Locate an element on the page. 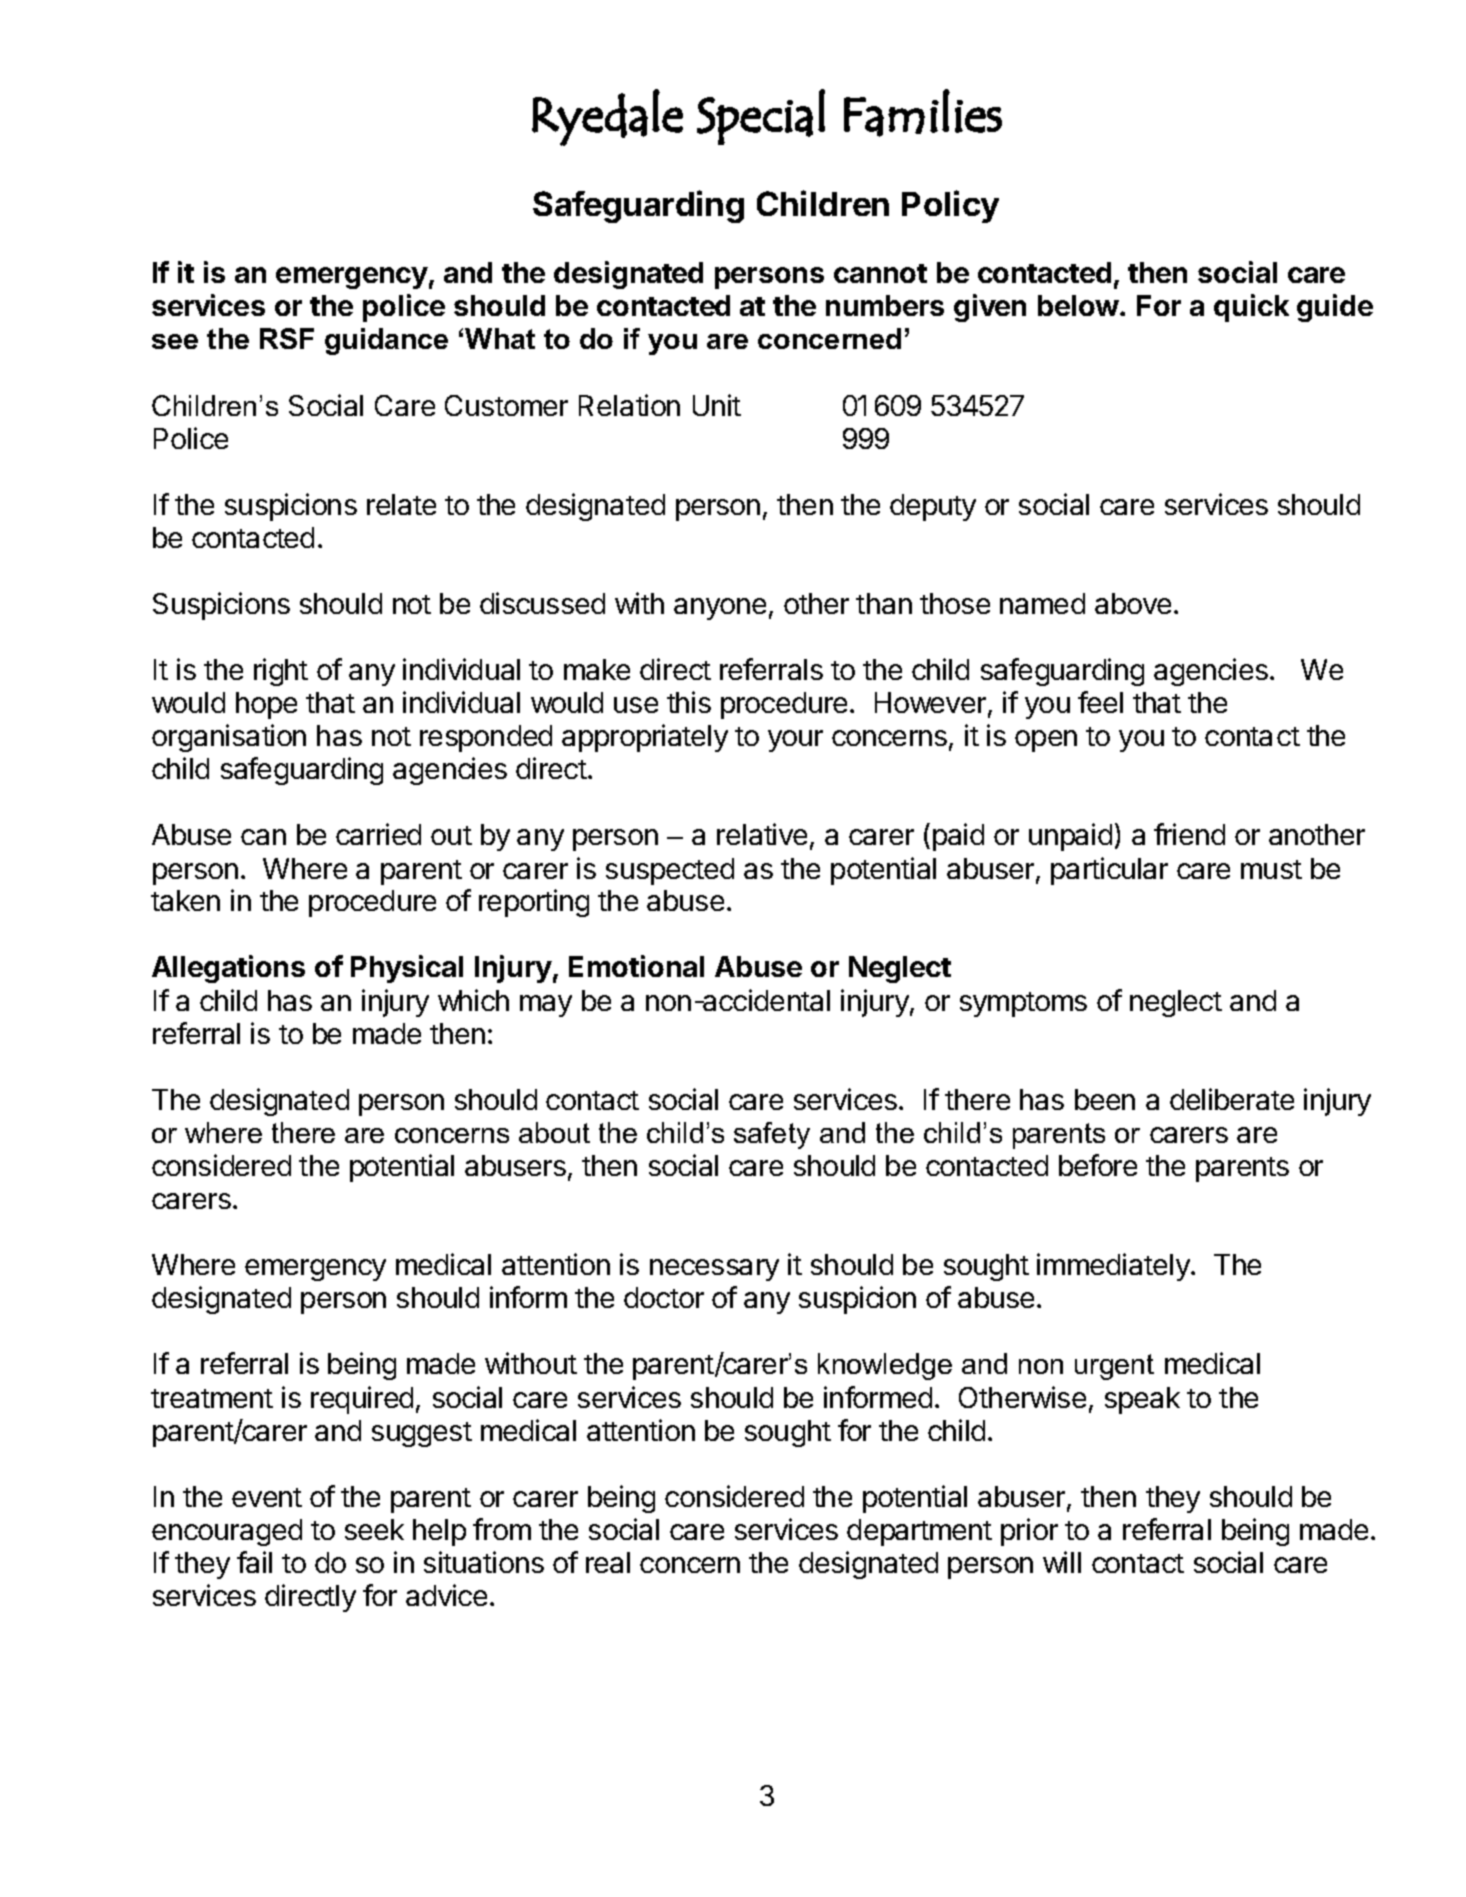 This document has width=1466, height=1897. above is located at coordinates (1133, 603).
